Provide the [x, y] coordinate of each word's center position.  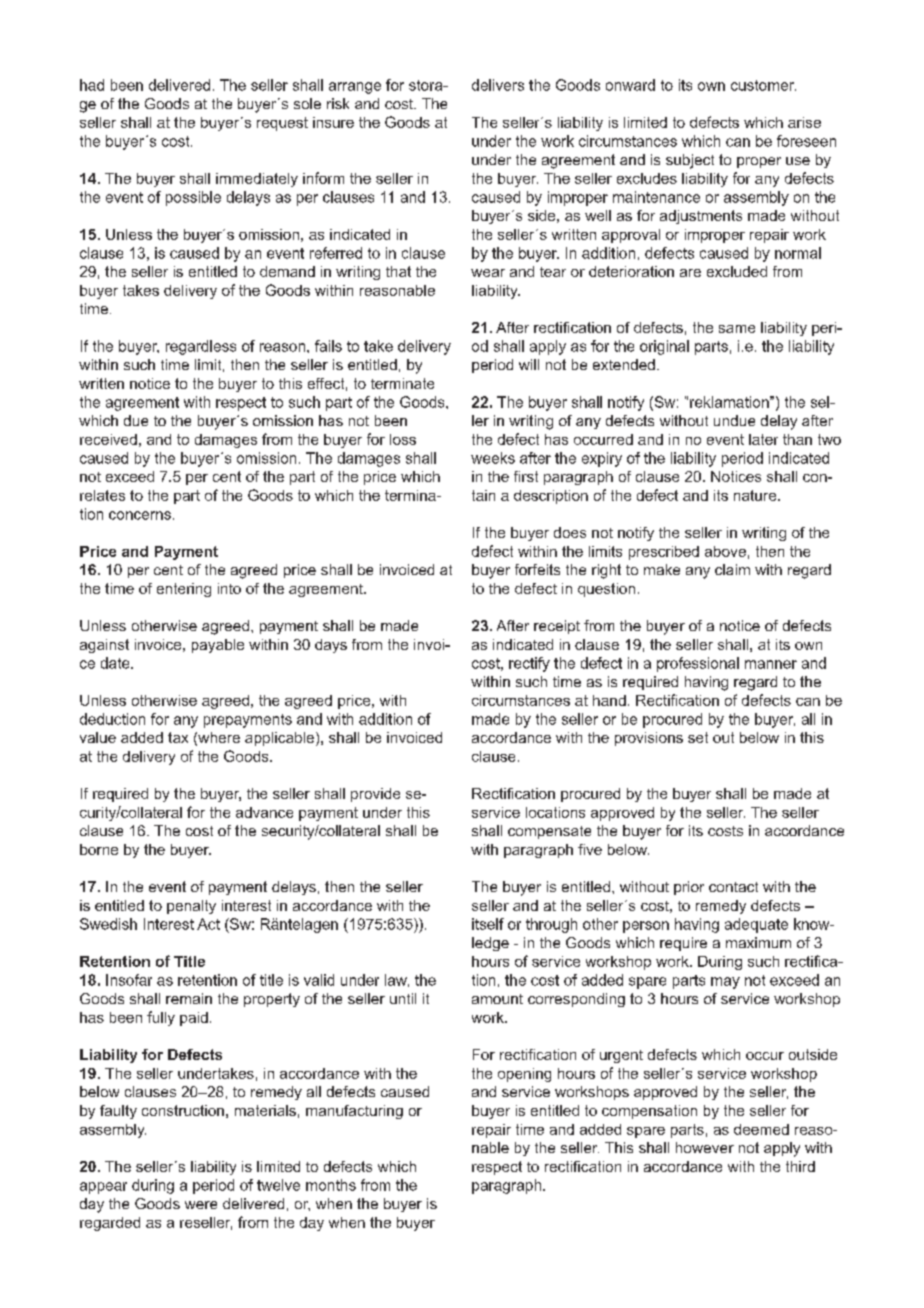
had [92, 85]
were [201, 1205]
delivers [498, 85]
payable [218, 646]
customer [763, 85]
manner [771, 664]
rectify [529, 664]
